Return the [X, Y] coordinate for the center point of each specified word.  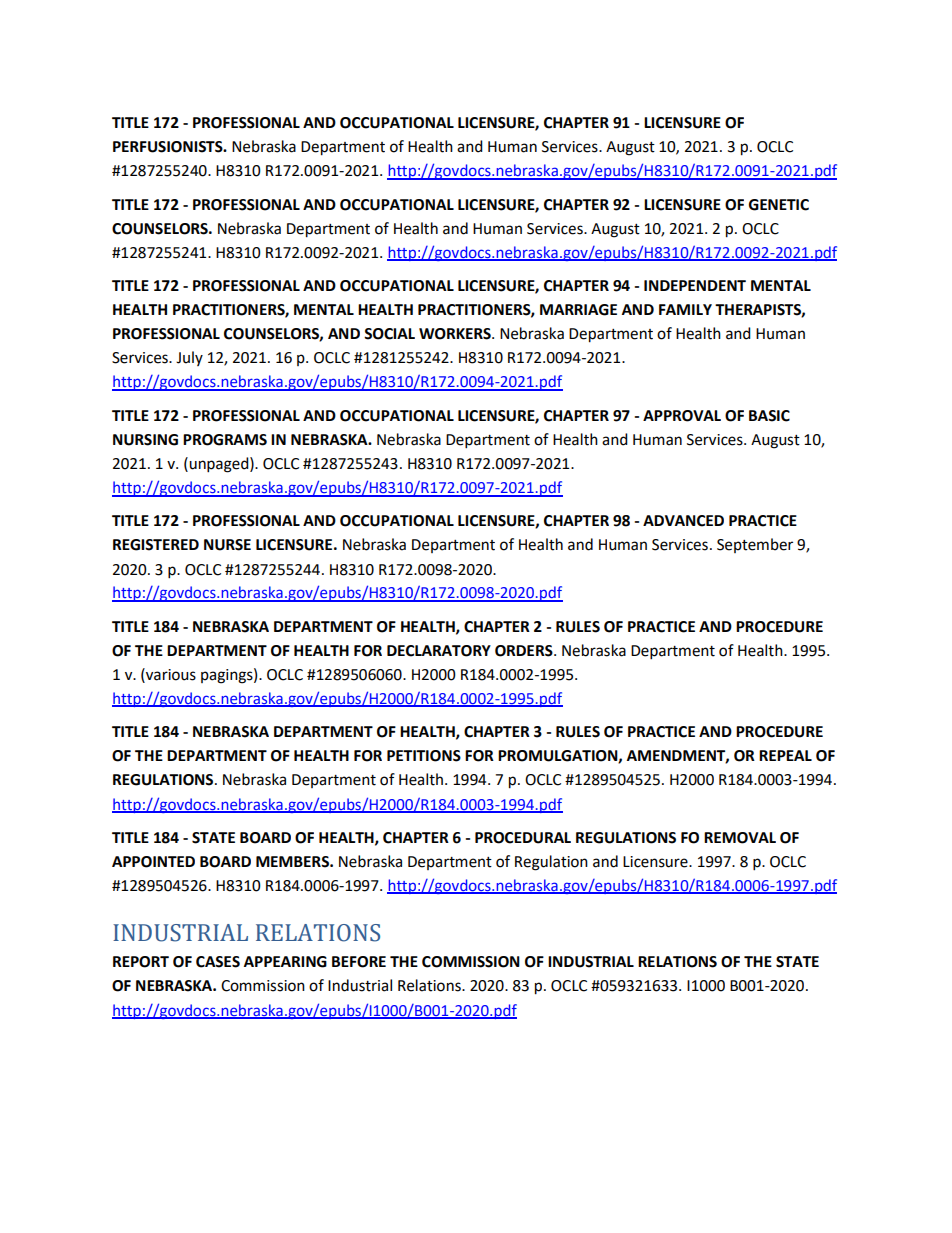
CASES [218, 962]
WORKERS [456, 334]
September [755, 545]
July [189, 358]
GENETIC [779, 205]
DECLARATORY [439, 651]
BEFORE [359, 962]
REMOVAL [740, 838]
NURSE [227, 545]
